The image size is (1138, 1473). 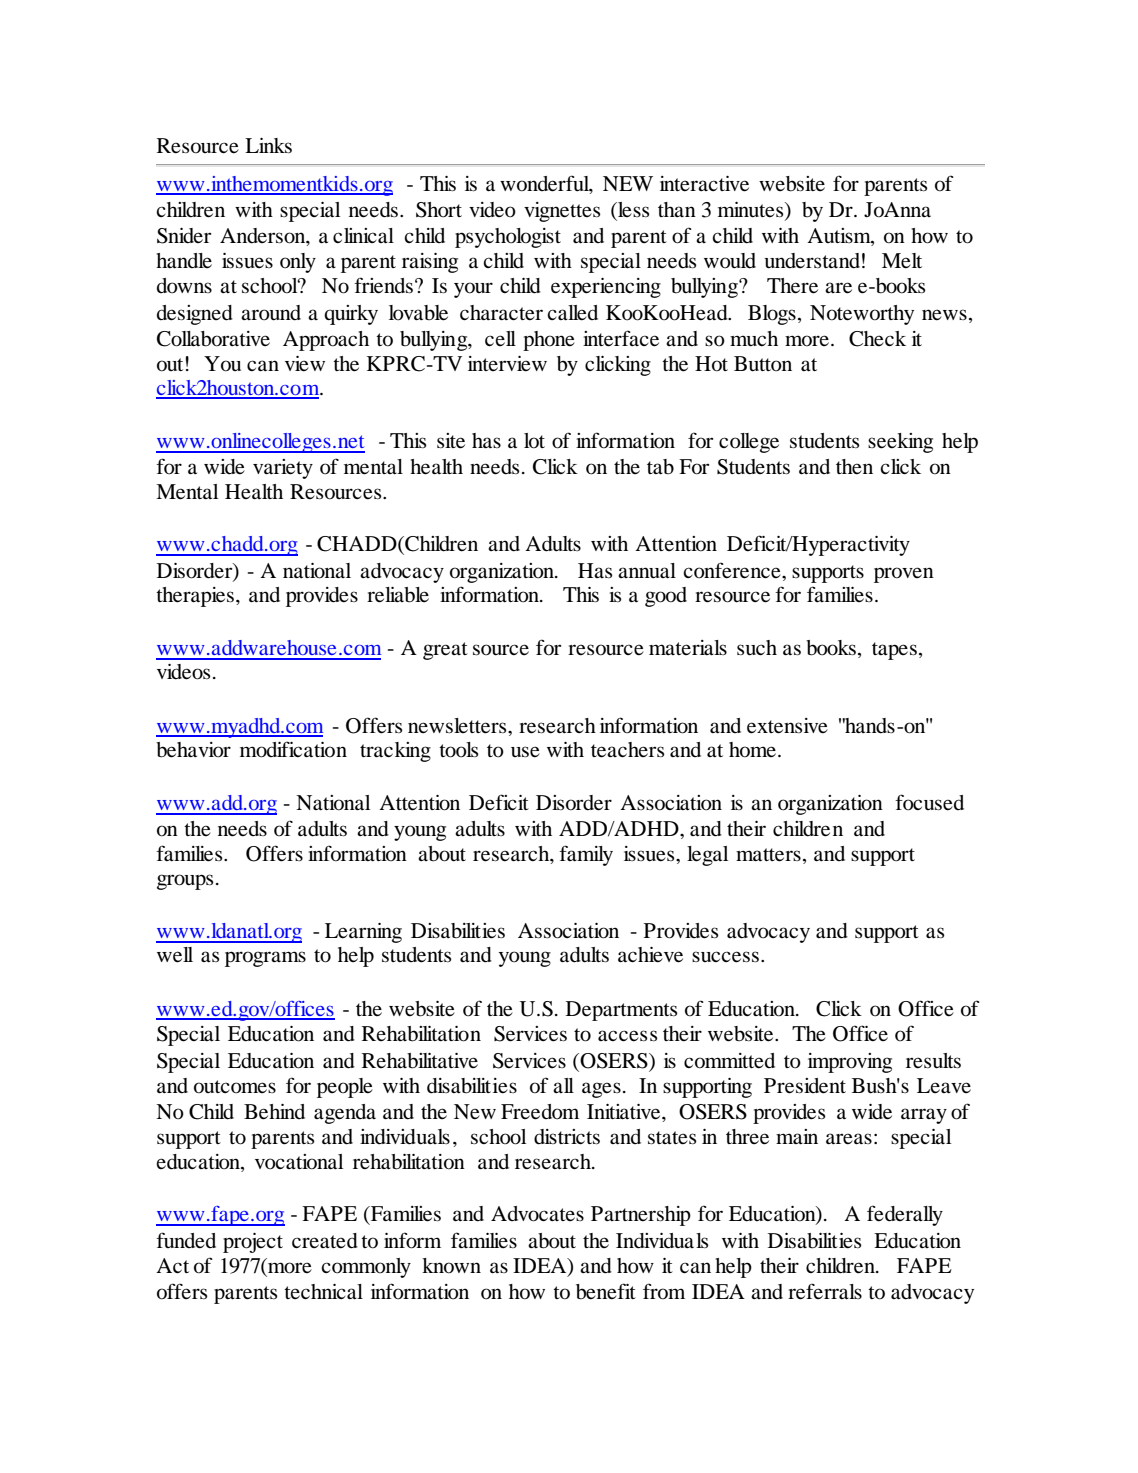 I want to click on modification, so click(x=293, y=749).
